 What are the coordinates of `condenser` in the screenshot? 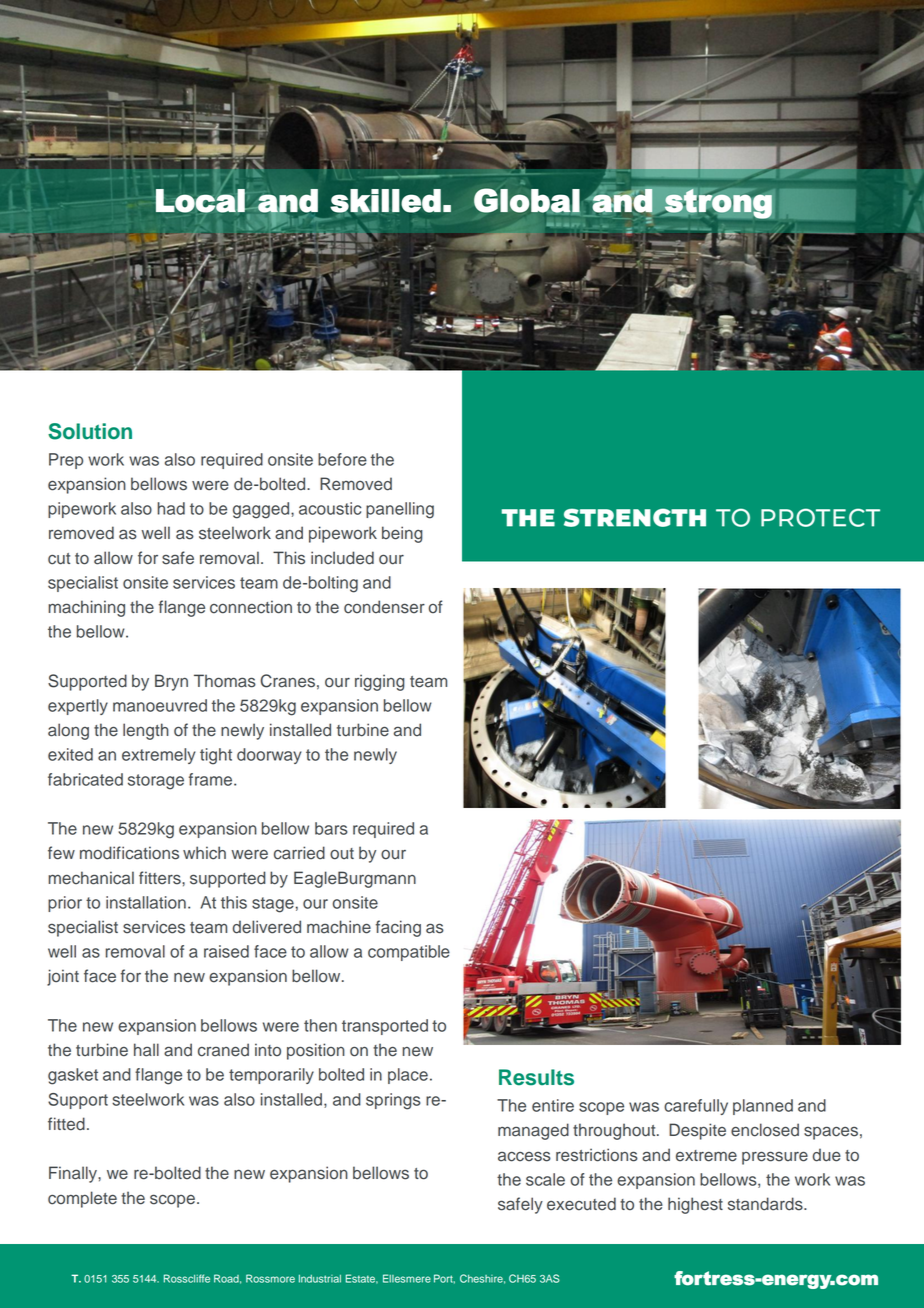 It's located at (384, 607).
